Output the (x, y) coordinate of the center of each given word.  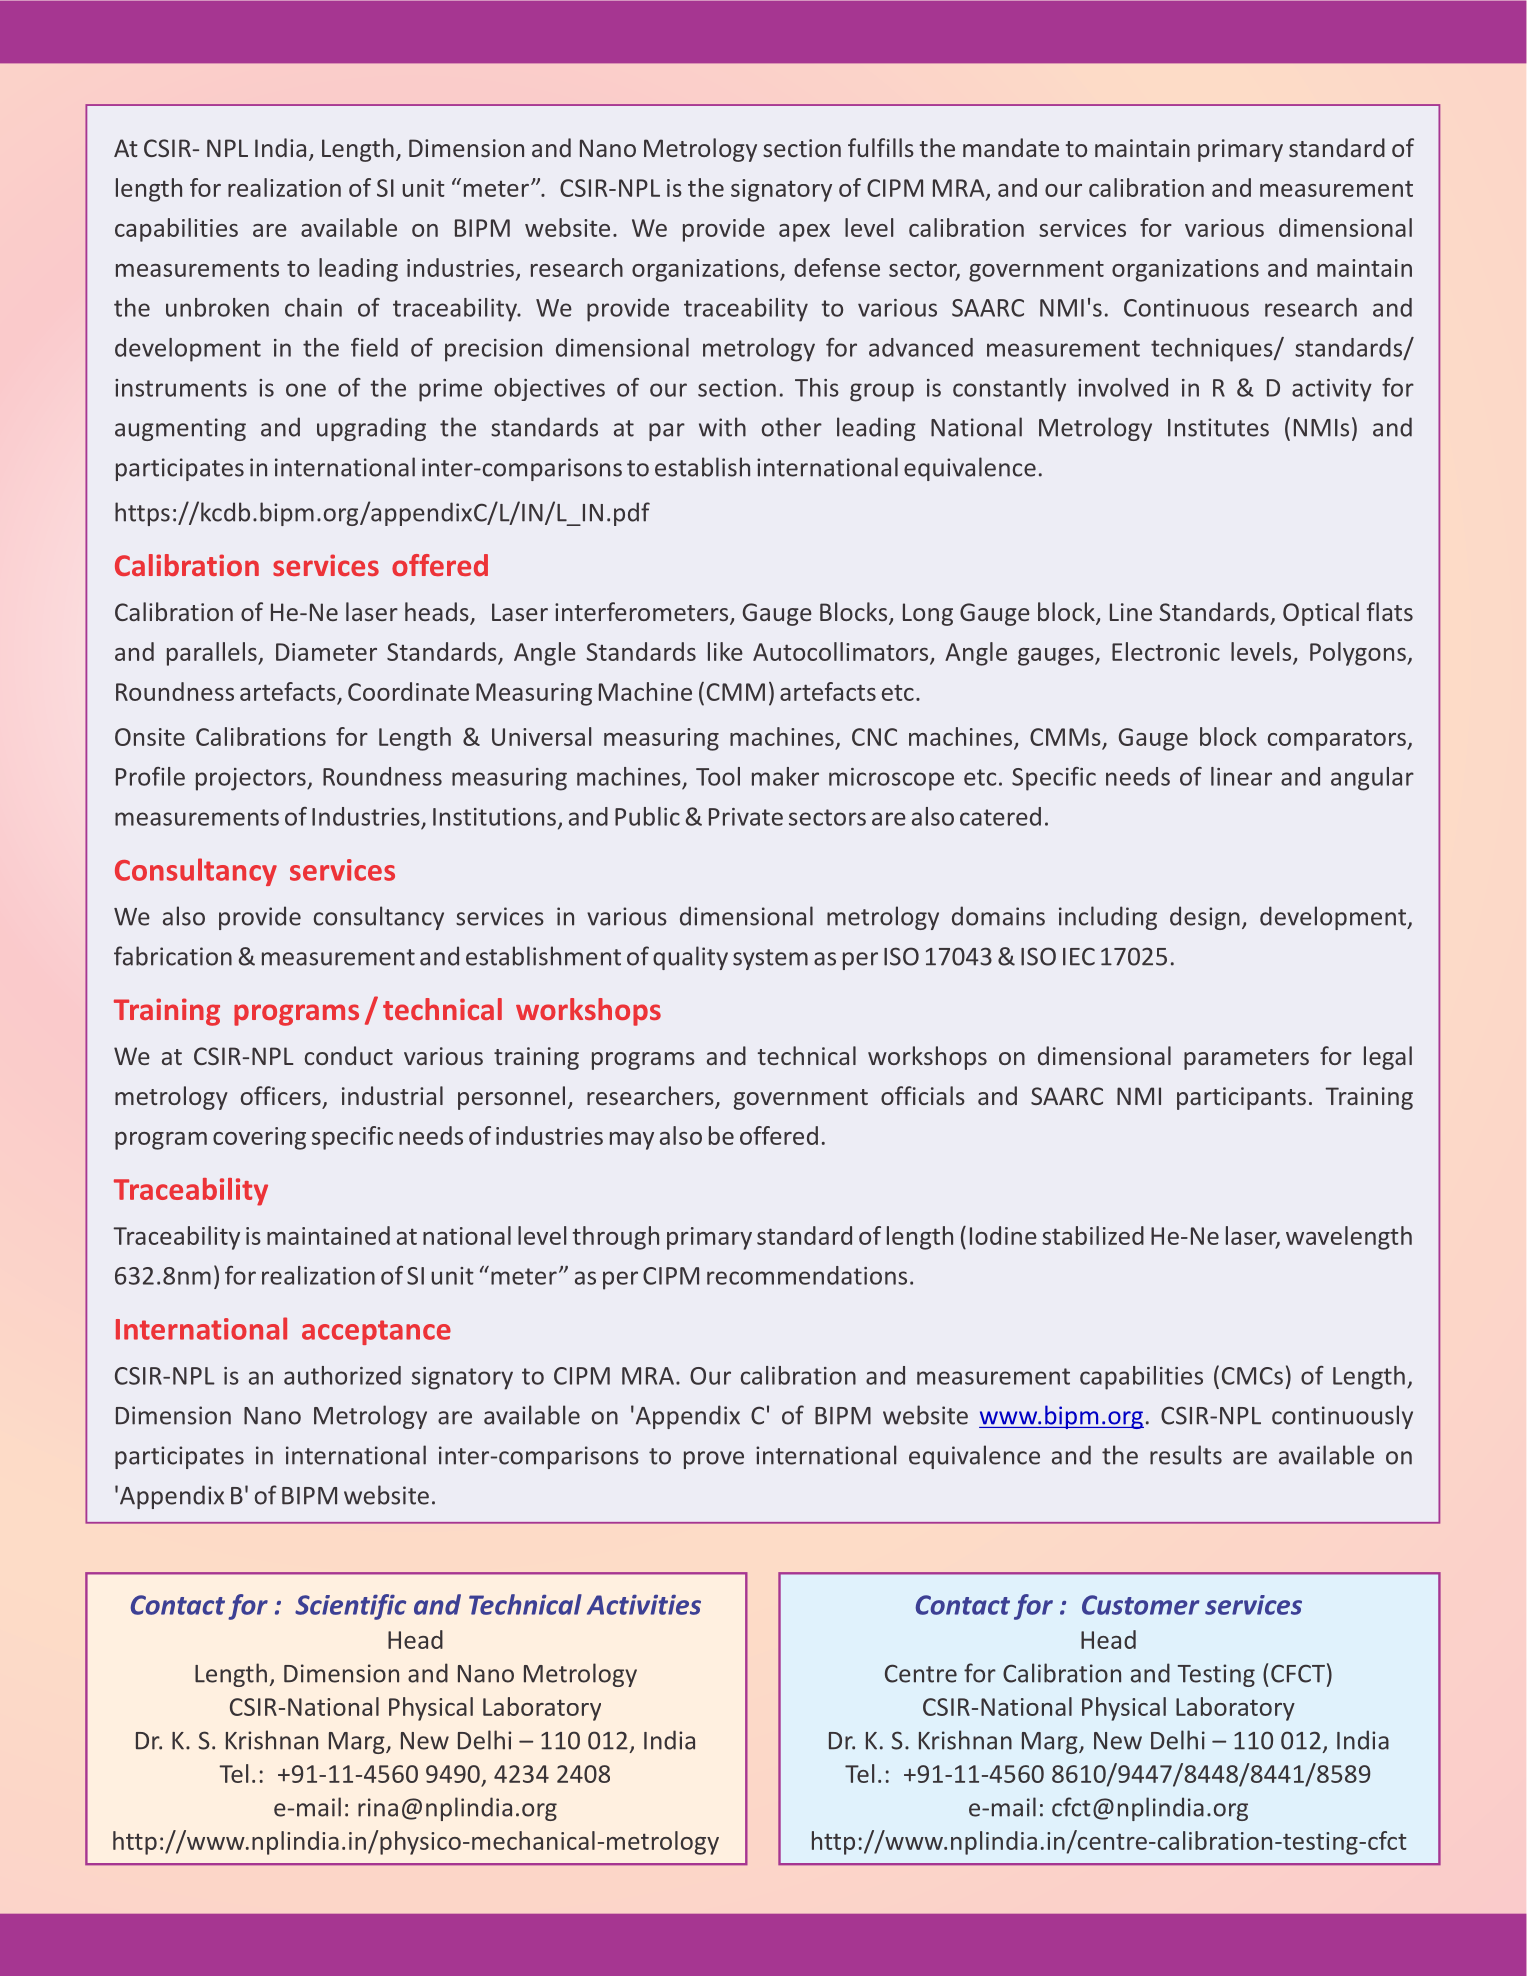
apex (804, 233)
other (792, 427)
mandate (1011, 147)
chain (313, 307)
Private (746, 817)
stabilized (1093, 1235)
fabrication (173, 956)
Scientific (350, 1607)
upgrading (371, 429)
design (1205, 918)
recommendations (807, 1275)
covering (259, 1138)
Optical (1321, 614)
